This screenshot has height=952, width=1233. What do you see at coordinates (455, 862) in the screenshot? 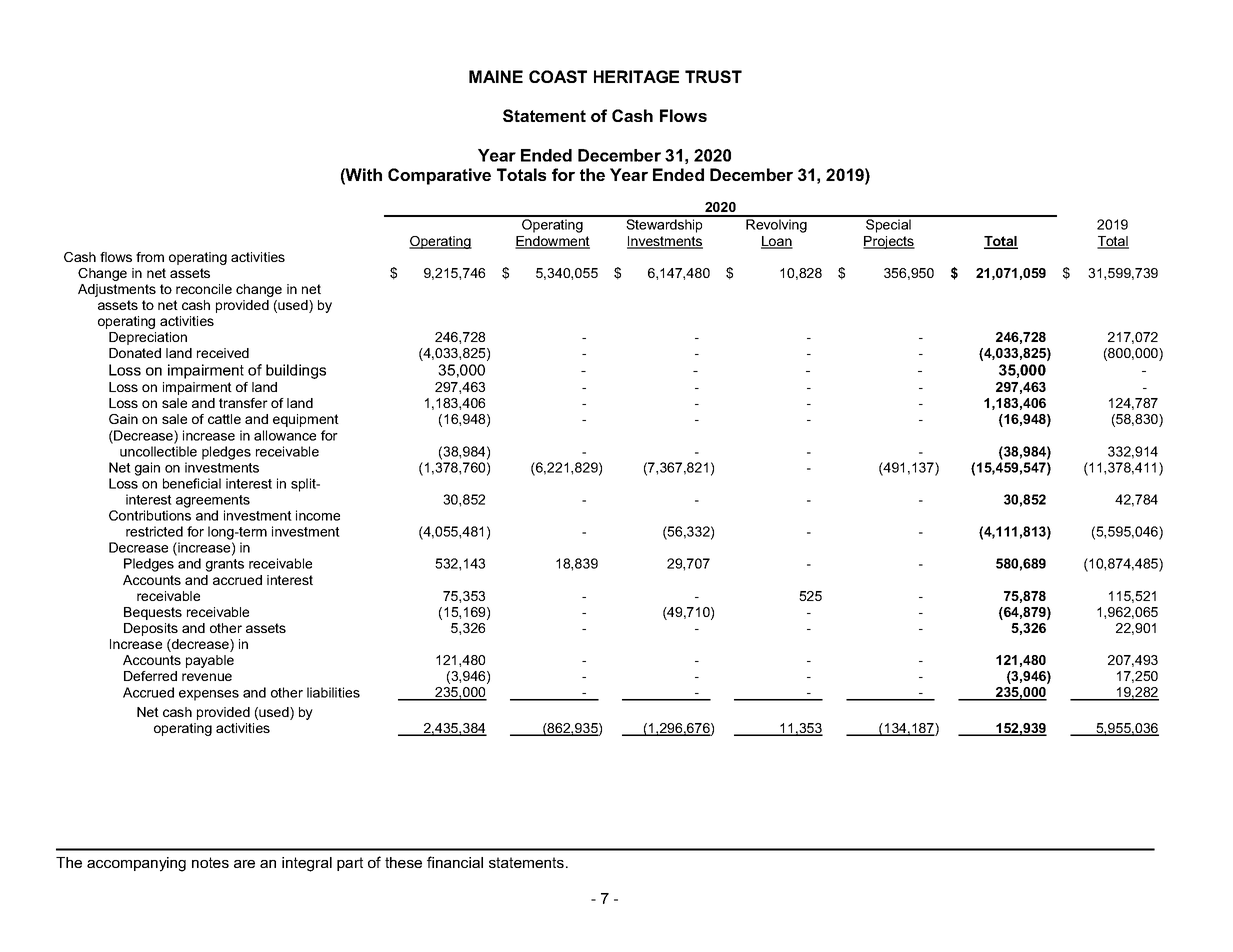
I see `financial` at bounding box center [455, 862].
